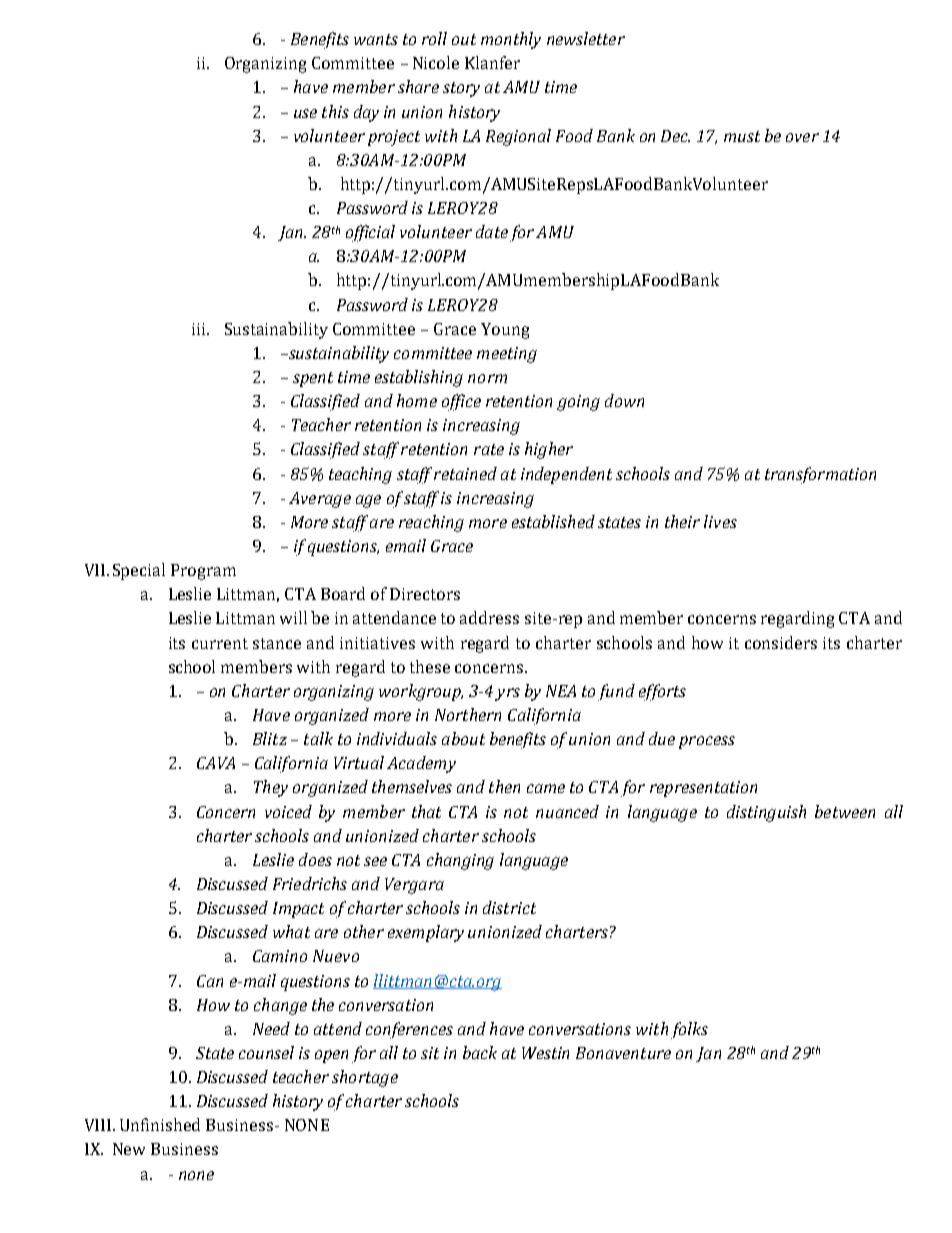 This screenshot has width=952, height=1233. What do you see at coordinates (216, 763) in the screenshot?
I see `CAVA` at bounding box center [216, 763].
